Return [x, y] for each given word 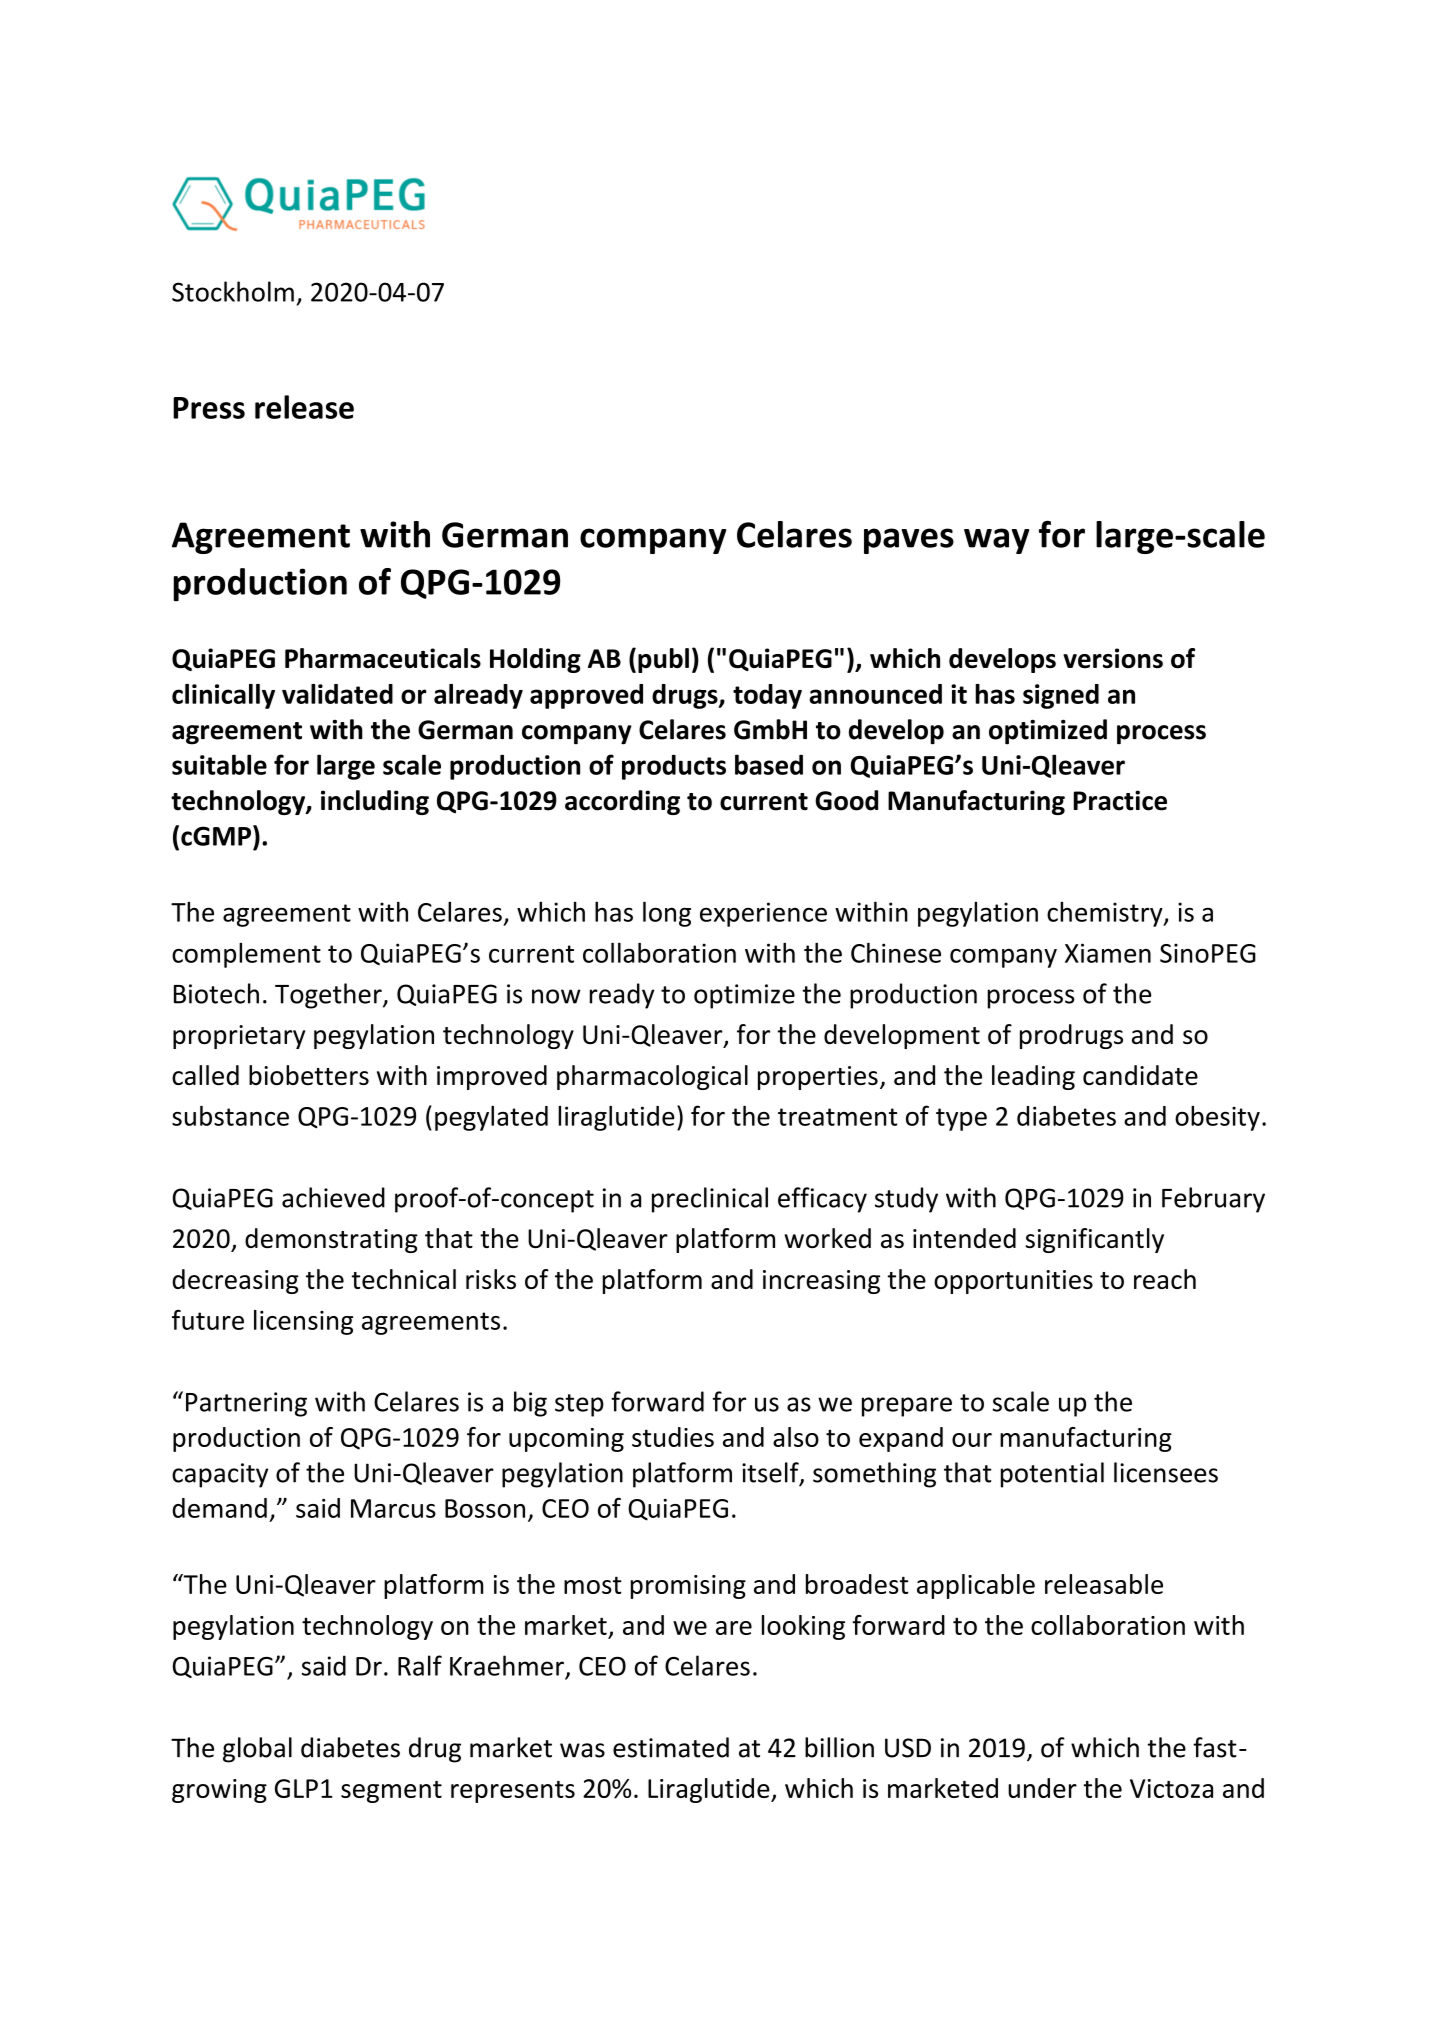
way [996, 541]
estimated [671, 1747]
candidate [1140, 1075]
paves [909, 541]
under [1042, 1788]
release [304, 407]
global [257, 1750]
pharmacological [652, 1077]
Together [329, 996]
